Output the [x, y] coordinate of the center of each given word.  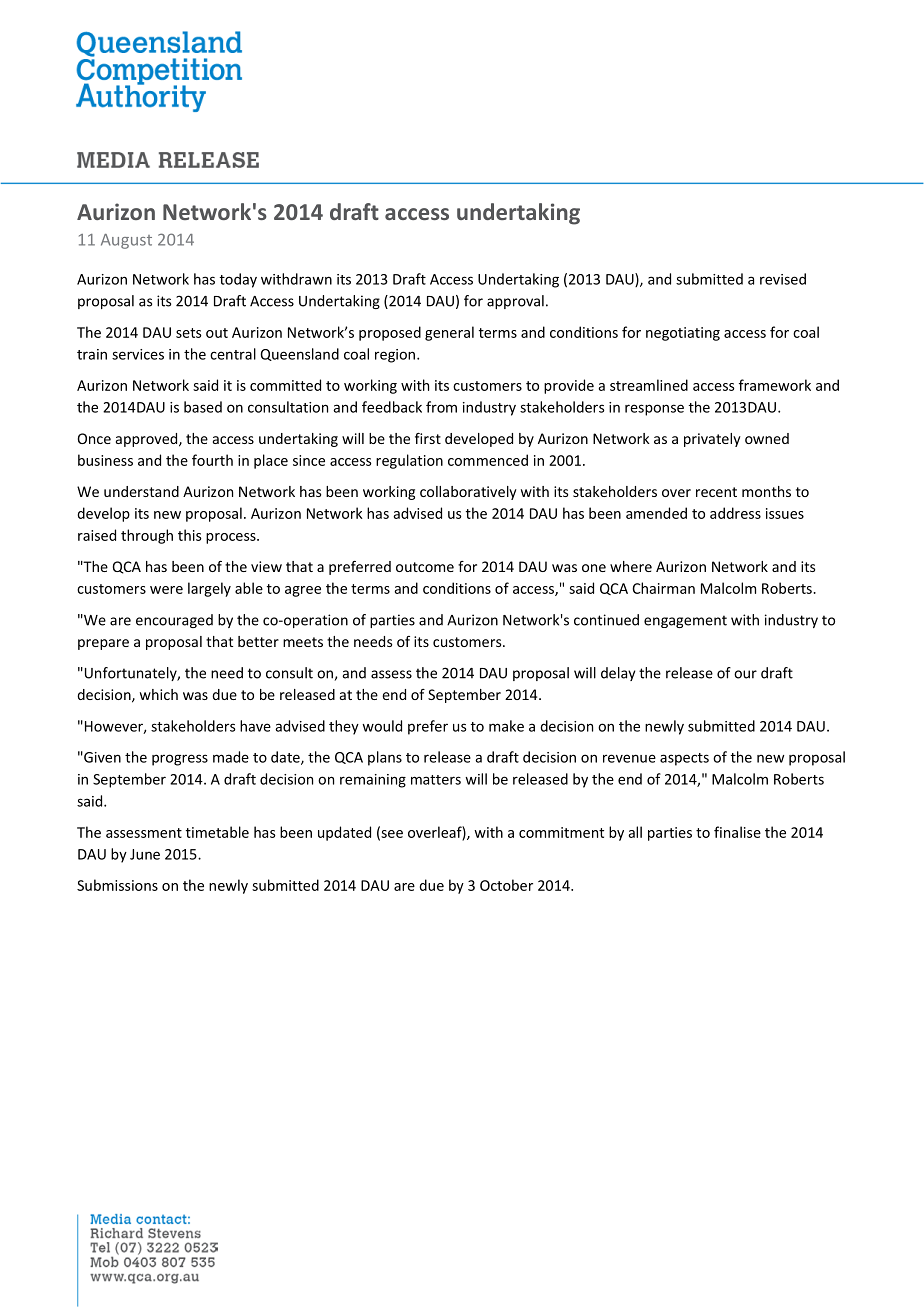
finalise [737, 832]
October [506, 885]
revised [783, 279]
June [145, 854]
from [441, 407]
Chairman [663, 588]
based [203, 407]
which [159, 694]
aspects [684, 759]
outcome [425, 567]
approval [515, 302]
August [126, 241]
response [654, 410]
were [166, 590]
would [382, 726]
